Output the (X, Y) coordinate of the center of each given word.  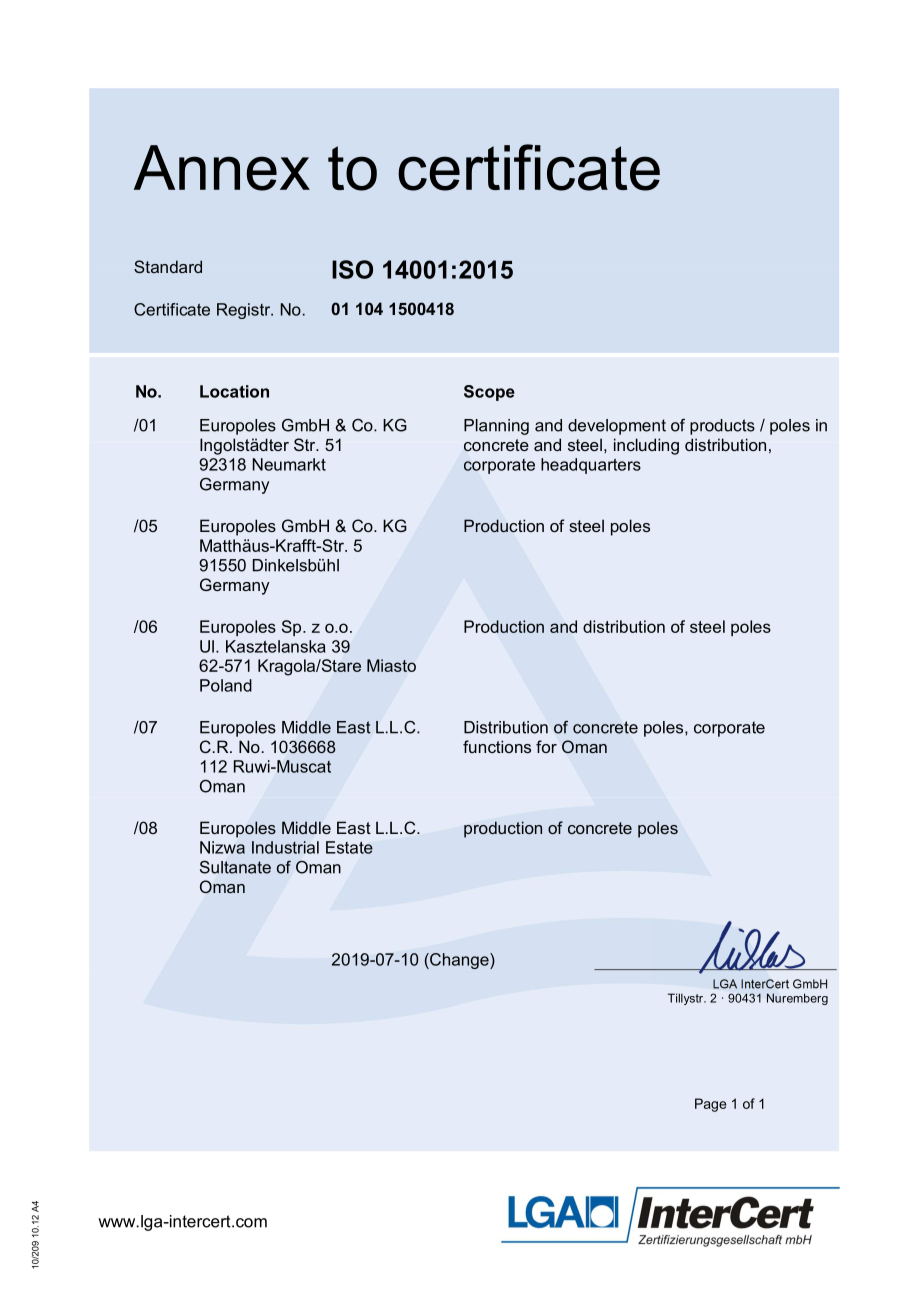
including (646, 446)
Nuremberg (797, 999)
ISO (352, 269)
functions (497, 746)
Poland (226, 685)
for (546, 746)
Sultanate (235, 867)
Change (459, 961)
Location (234, 391)
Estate (349, 847)
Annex (222, 168)
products (722, 427)
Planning (496, 427)
